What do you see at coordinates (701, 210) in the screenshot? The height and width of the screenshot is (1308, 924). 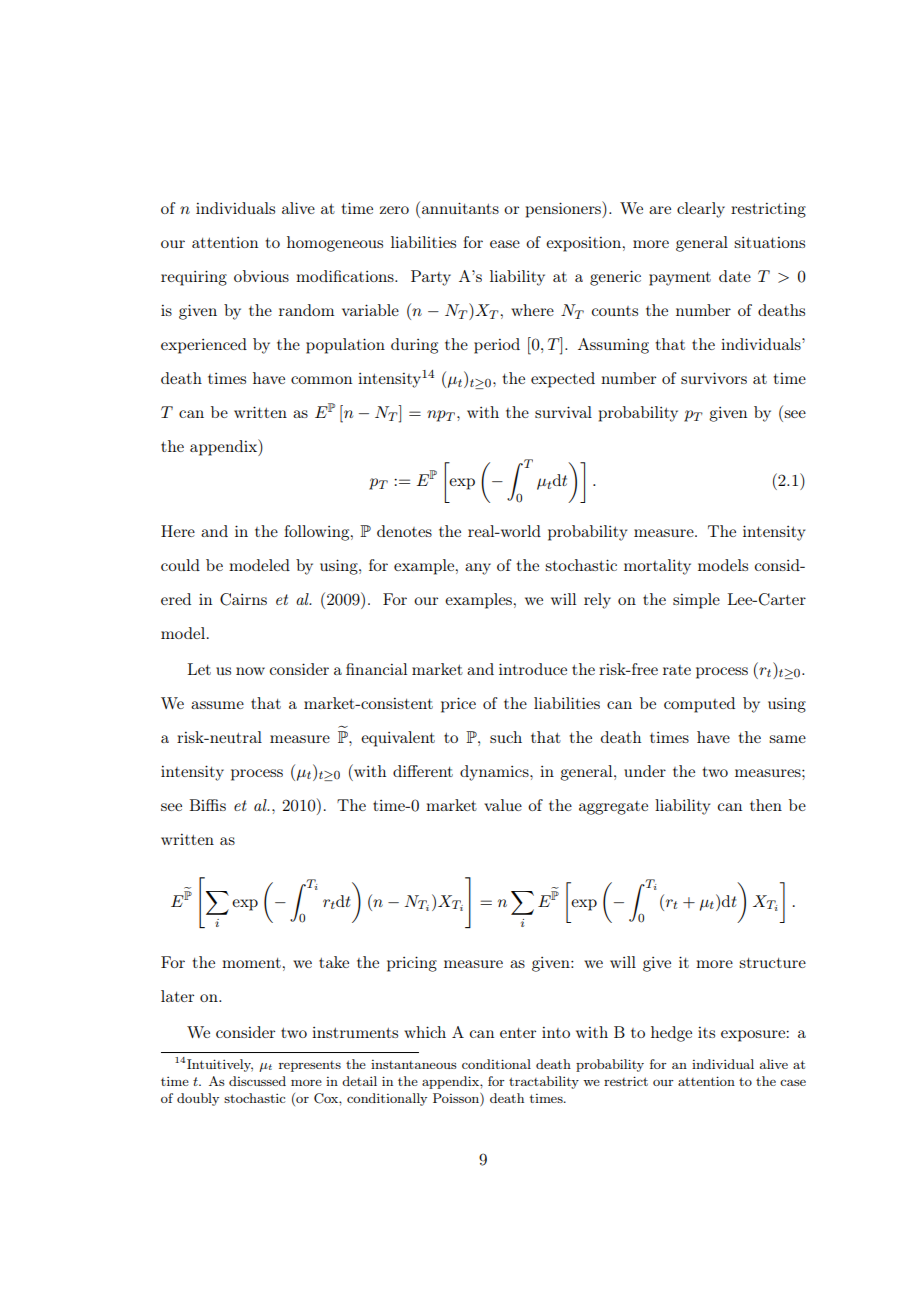 I see `clearly` at bounding box center [701, 210].
